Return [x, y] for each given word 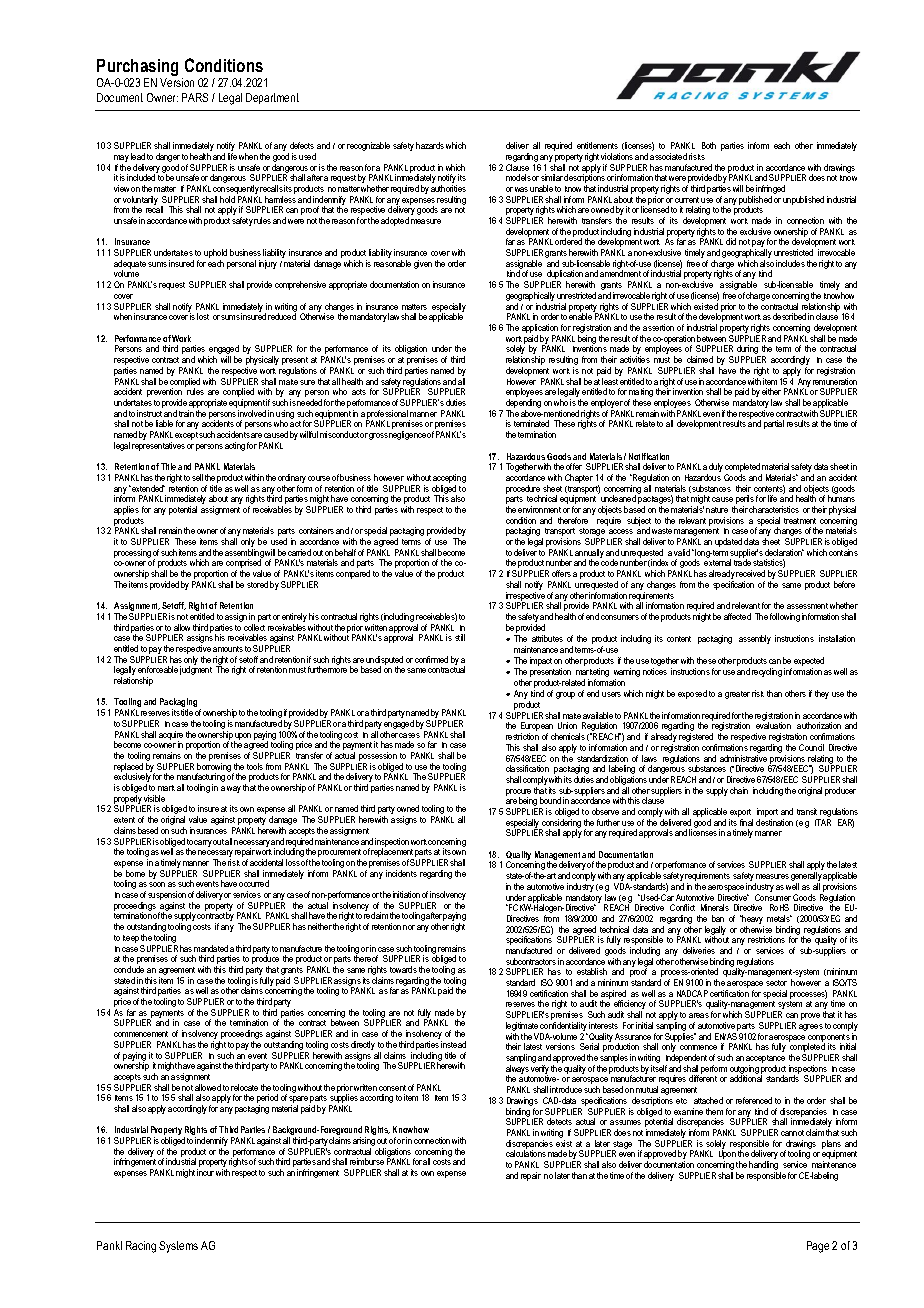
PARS [195, 97]
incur [205, 1172]
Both [709, 145]
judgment [196, 670]
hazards [430, 145]
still [460, 637]
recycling [767, 672]
